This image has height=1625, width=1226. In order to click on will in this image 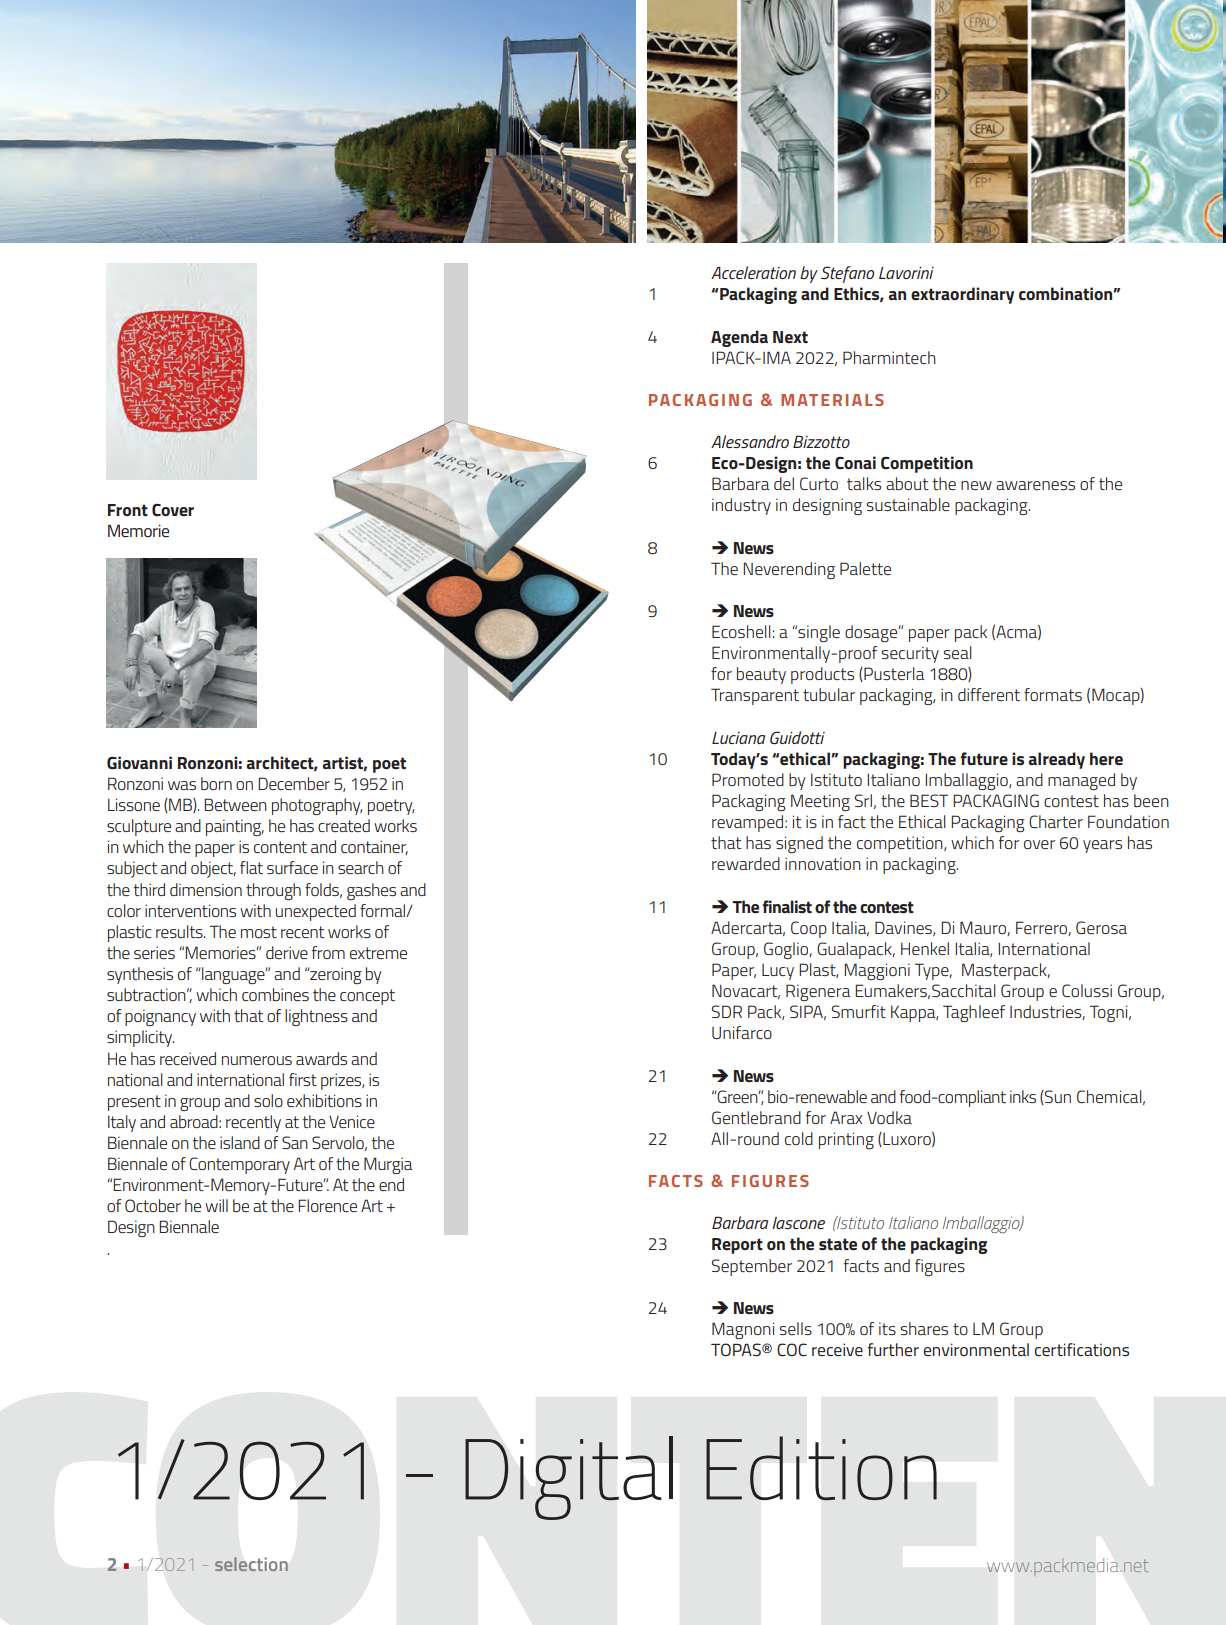, I will do `click(216, 1205)`.
